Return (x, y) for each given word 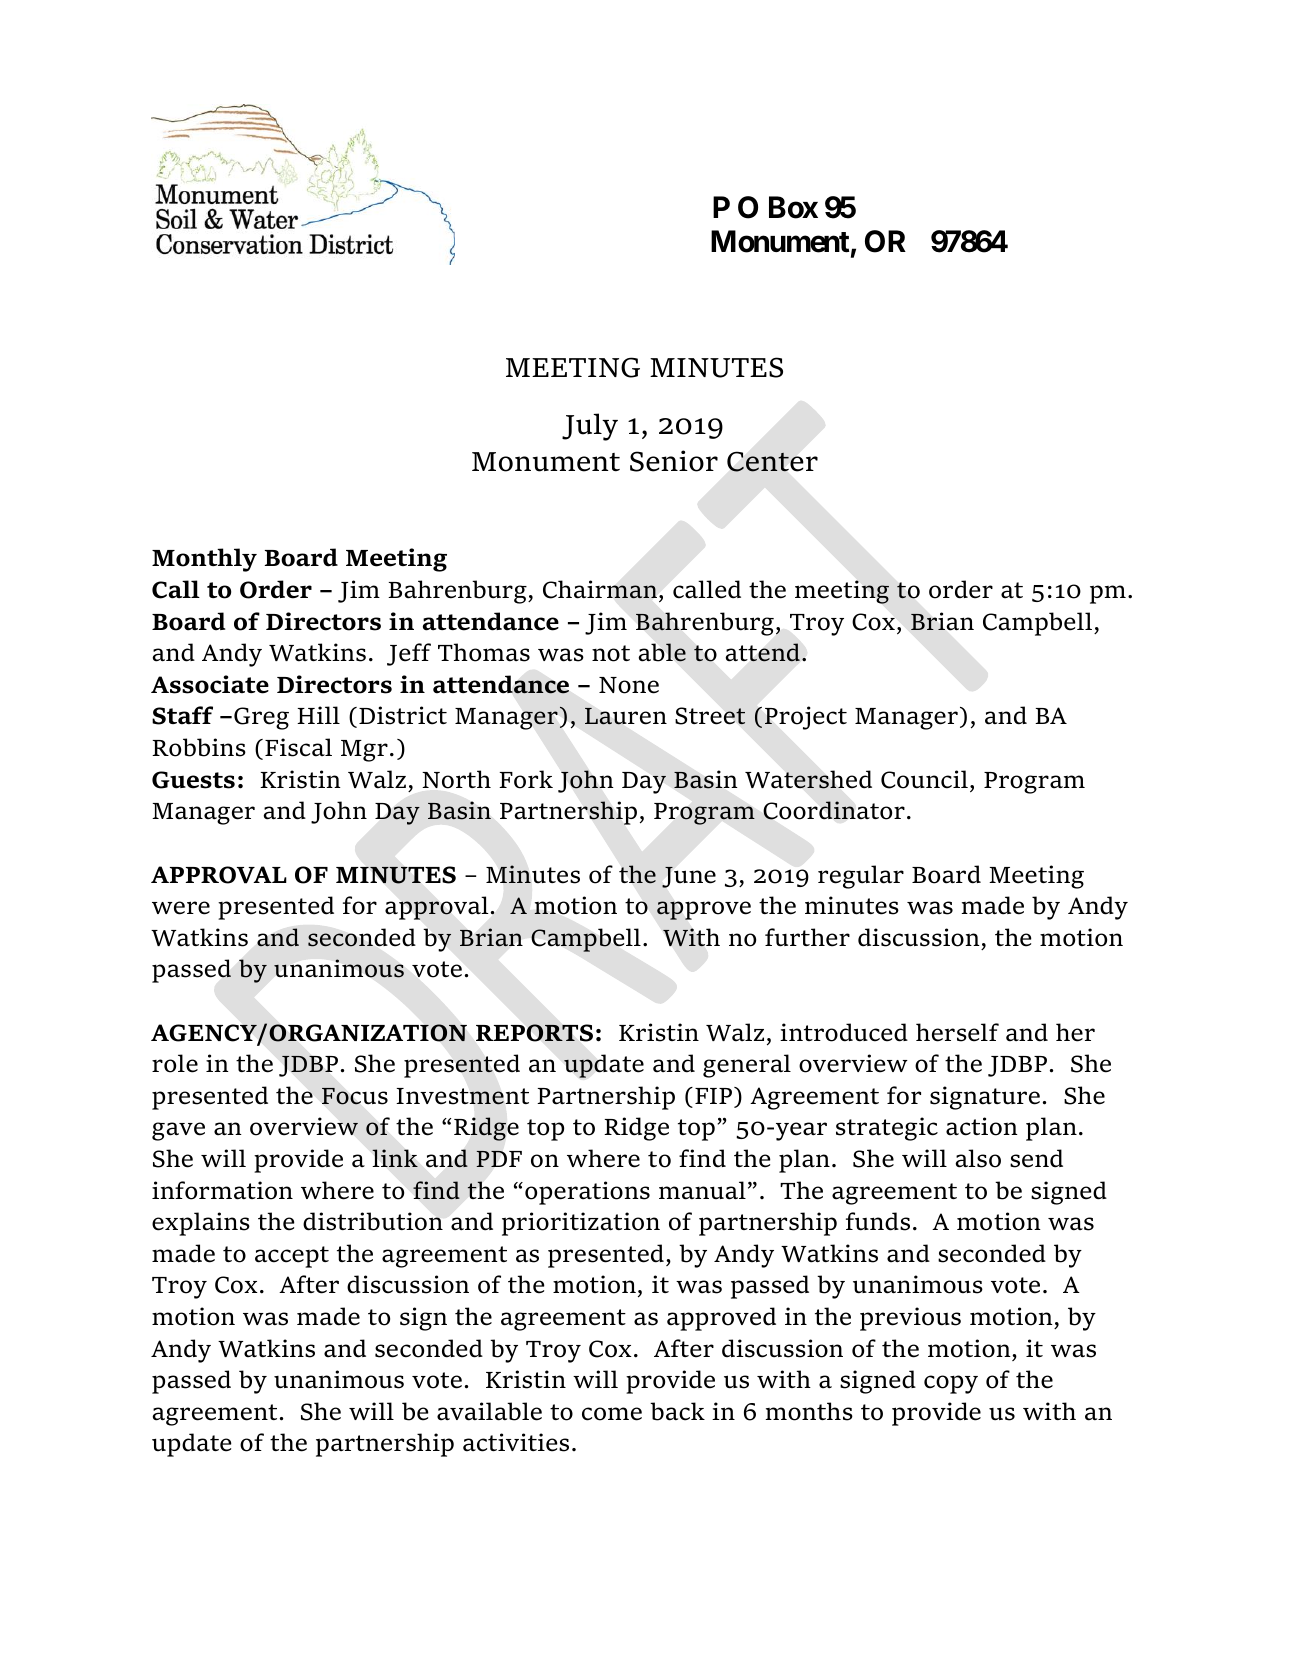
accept (292, 1257)
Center (772, 462)
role (175, 1063)
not (611, 653)
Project (806, 718)
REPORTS (534, 1033)
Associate (210, 684)
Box (793, 207)
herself (957, 1032)
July (590, 427)
